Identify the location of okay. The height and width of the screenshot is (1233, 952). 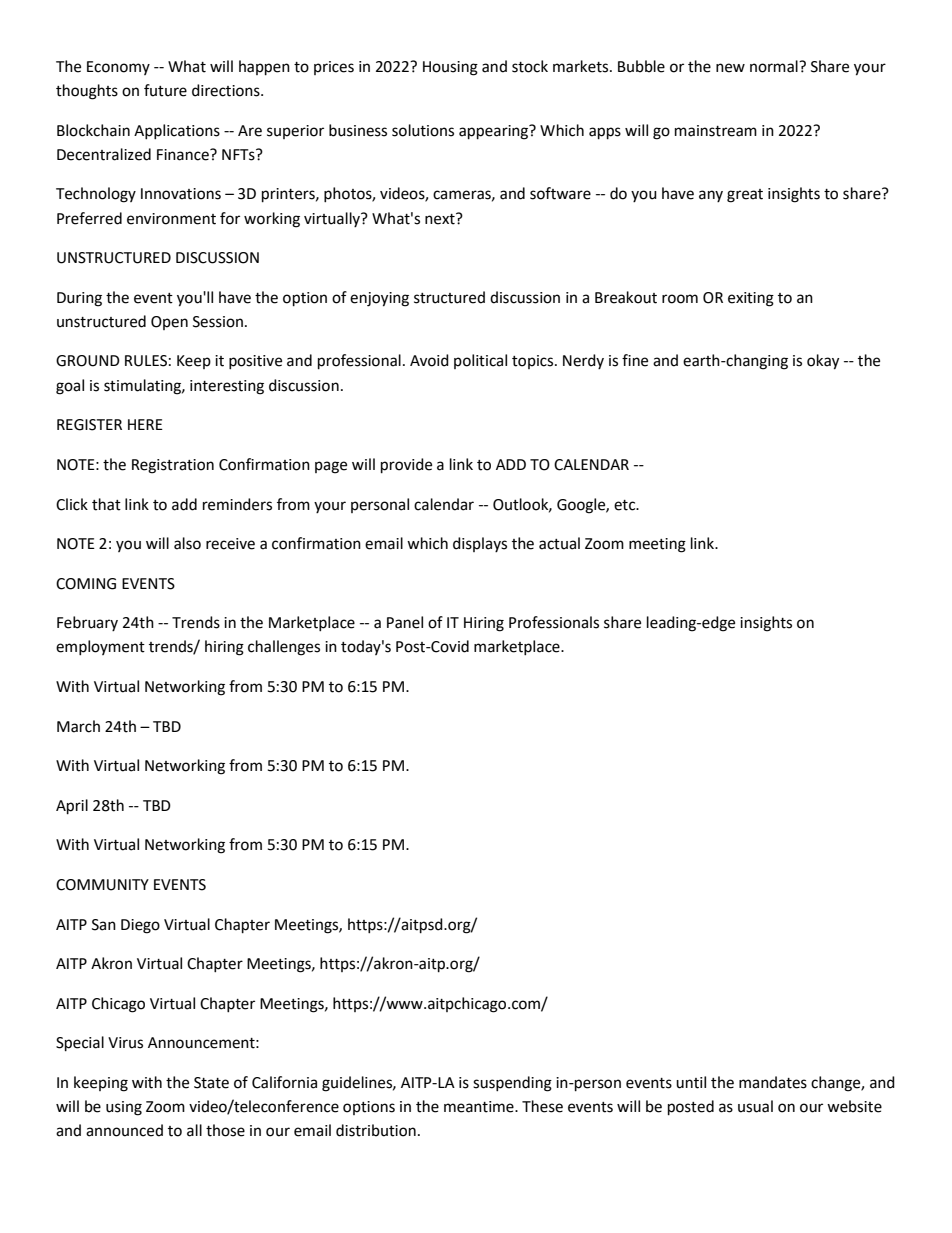
(823, 362).
